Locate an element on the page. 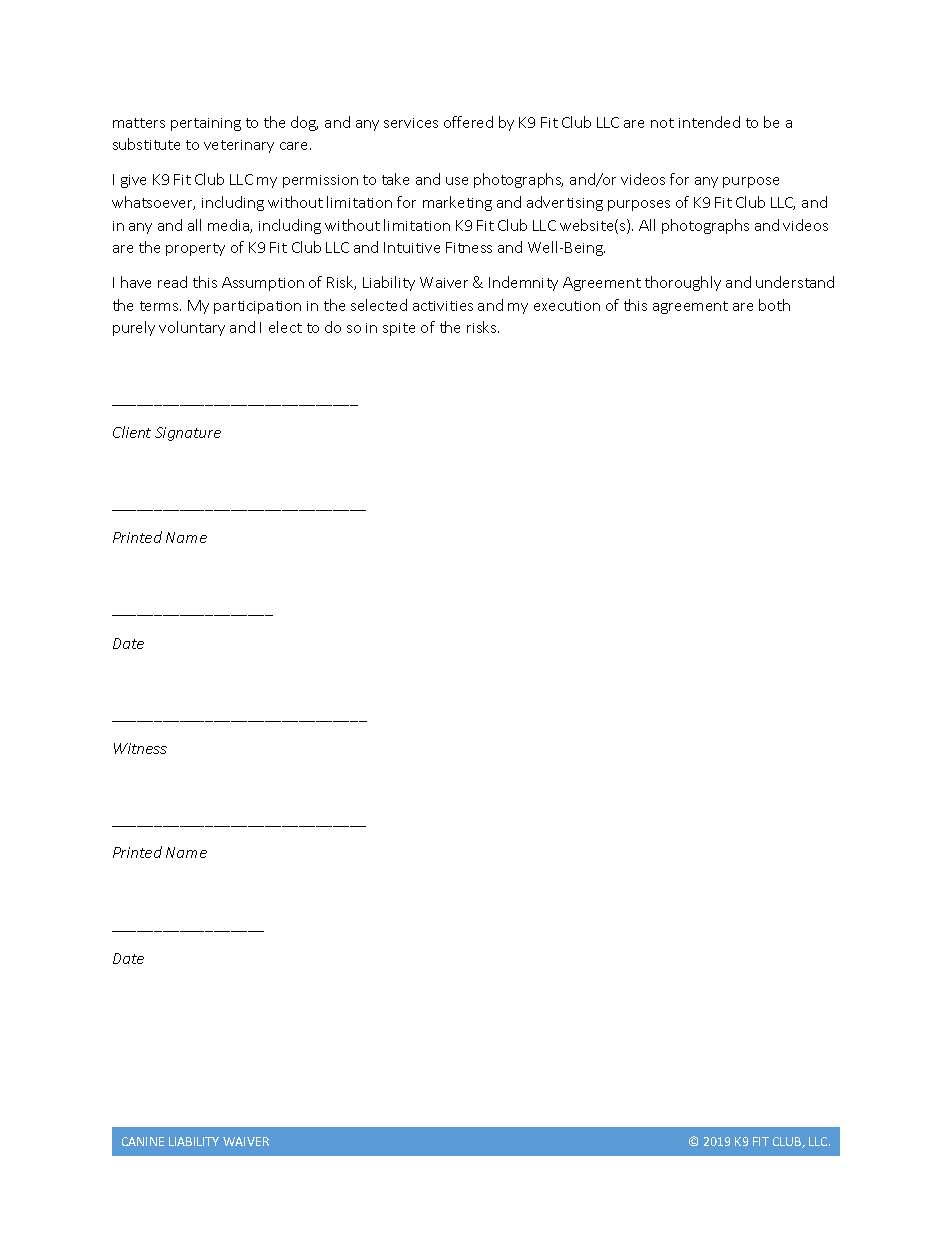 Image resolution: width=952 pixels, height=1233 pixels. understand is located at coordinates (795, 282).
